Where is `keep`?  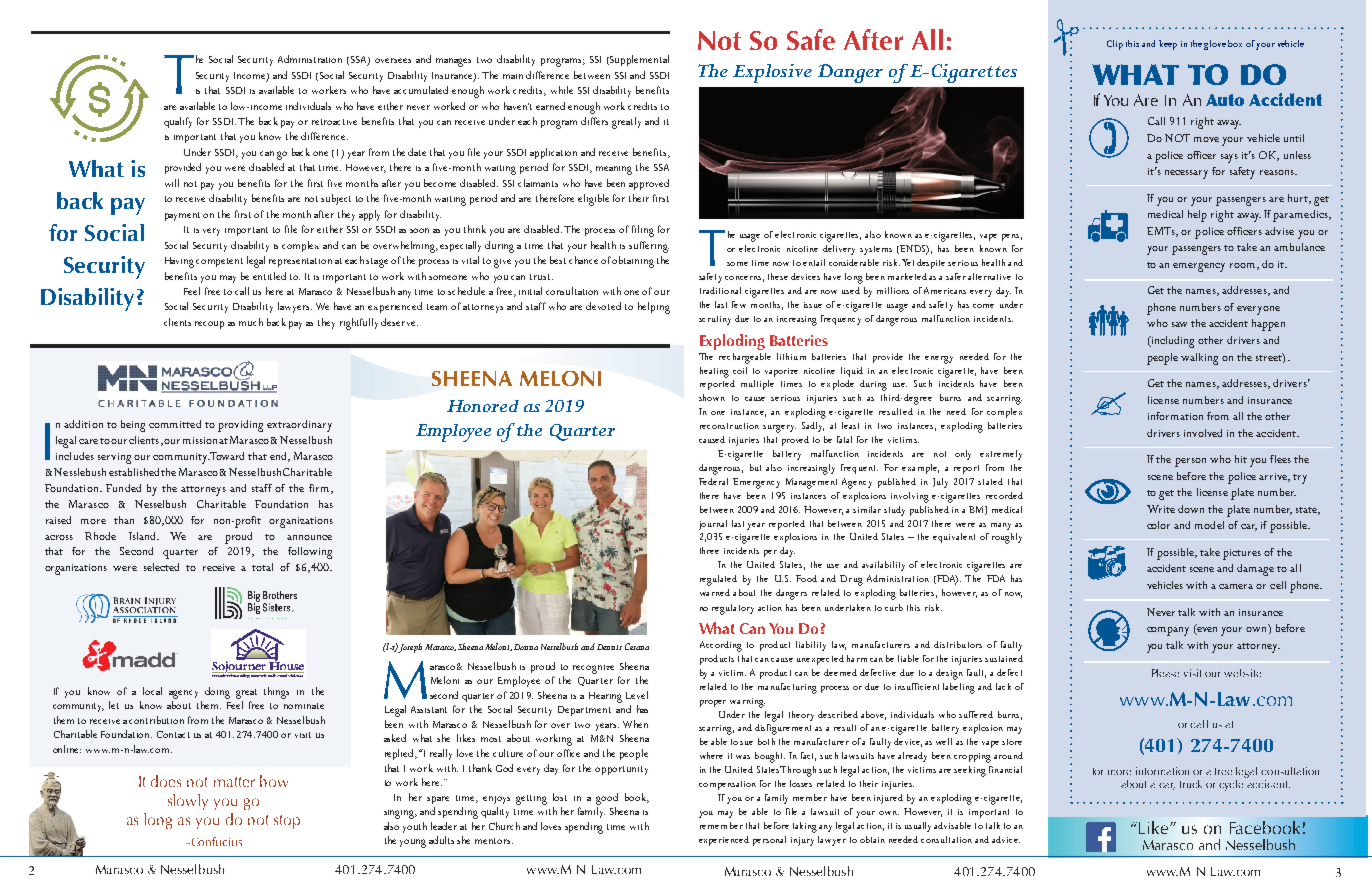 keep is located at coordinates (1168, 45).
